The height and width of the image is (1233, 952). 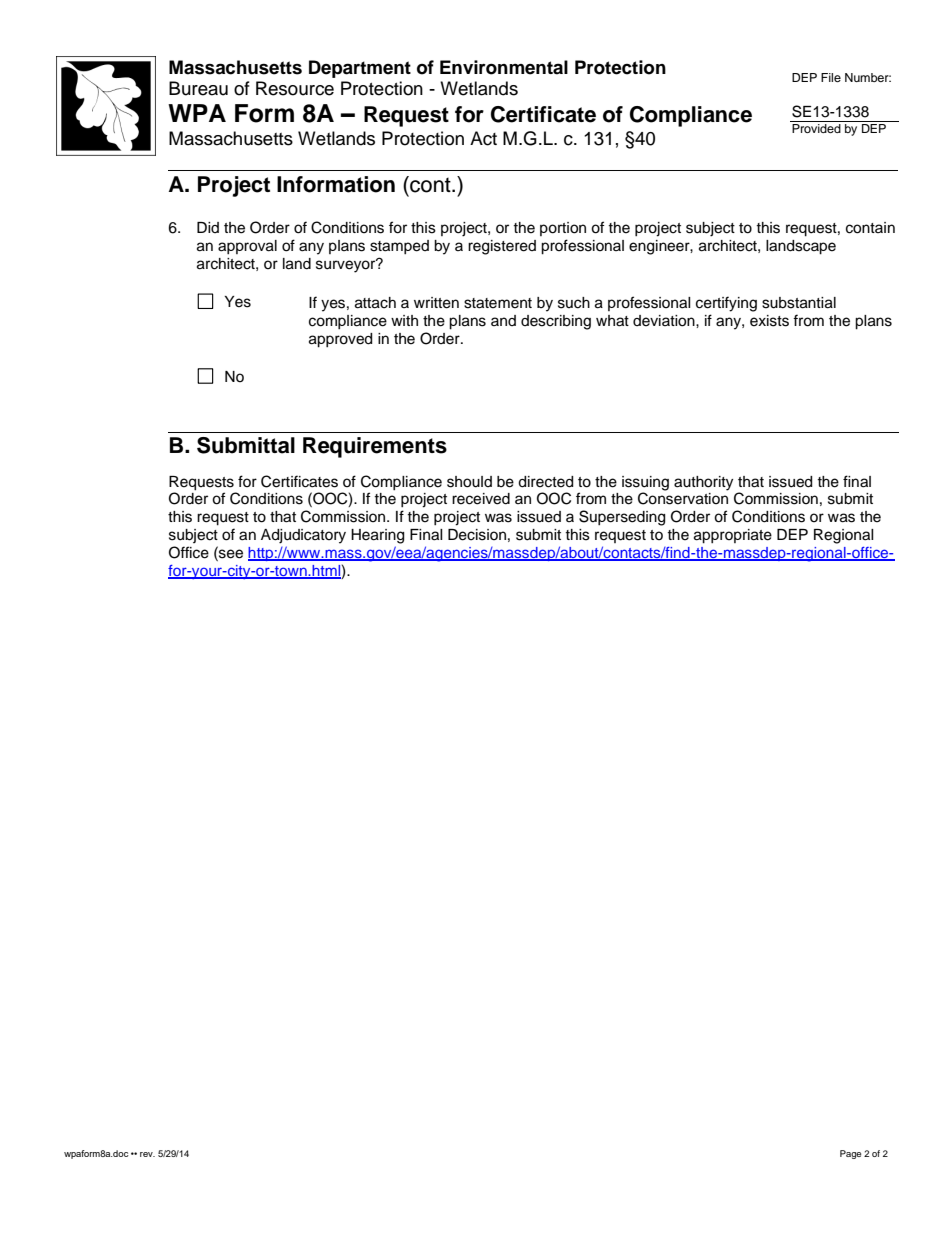 I want to click on Provided, so click(x=816, y=128).
